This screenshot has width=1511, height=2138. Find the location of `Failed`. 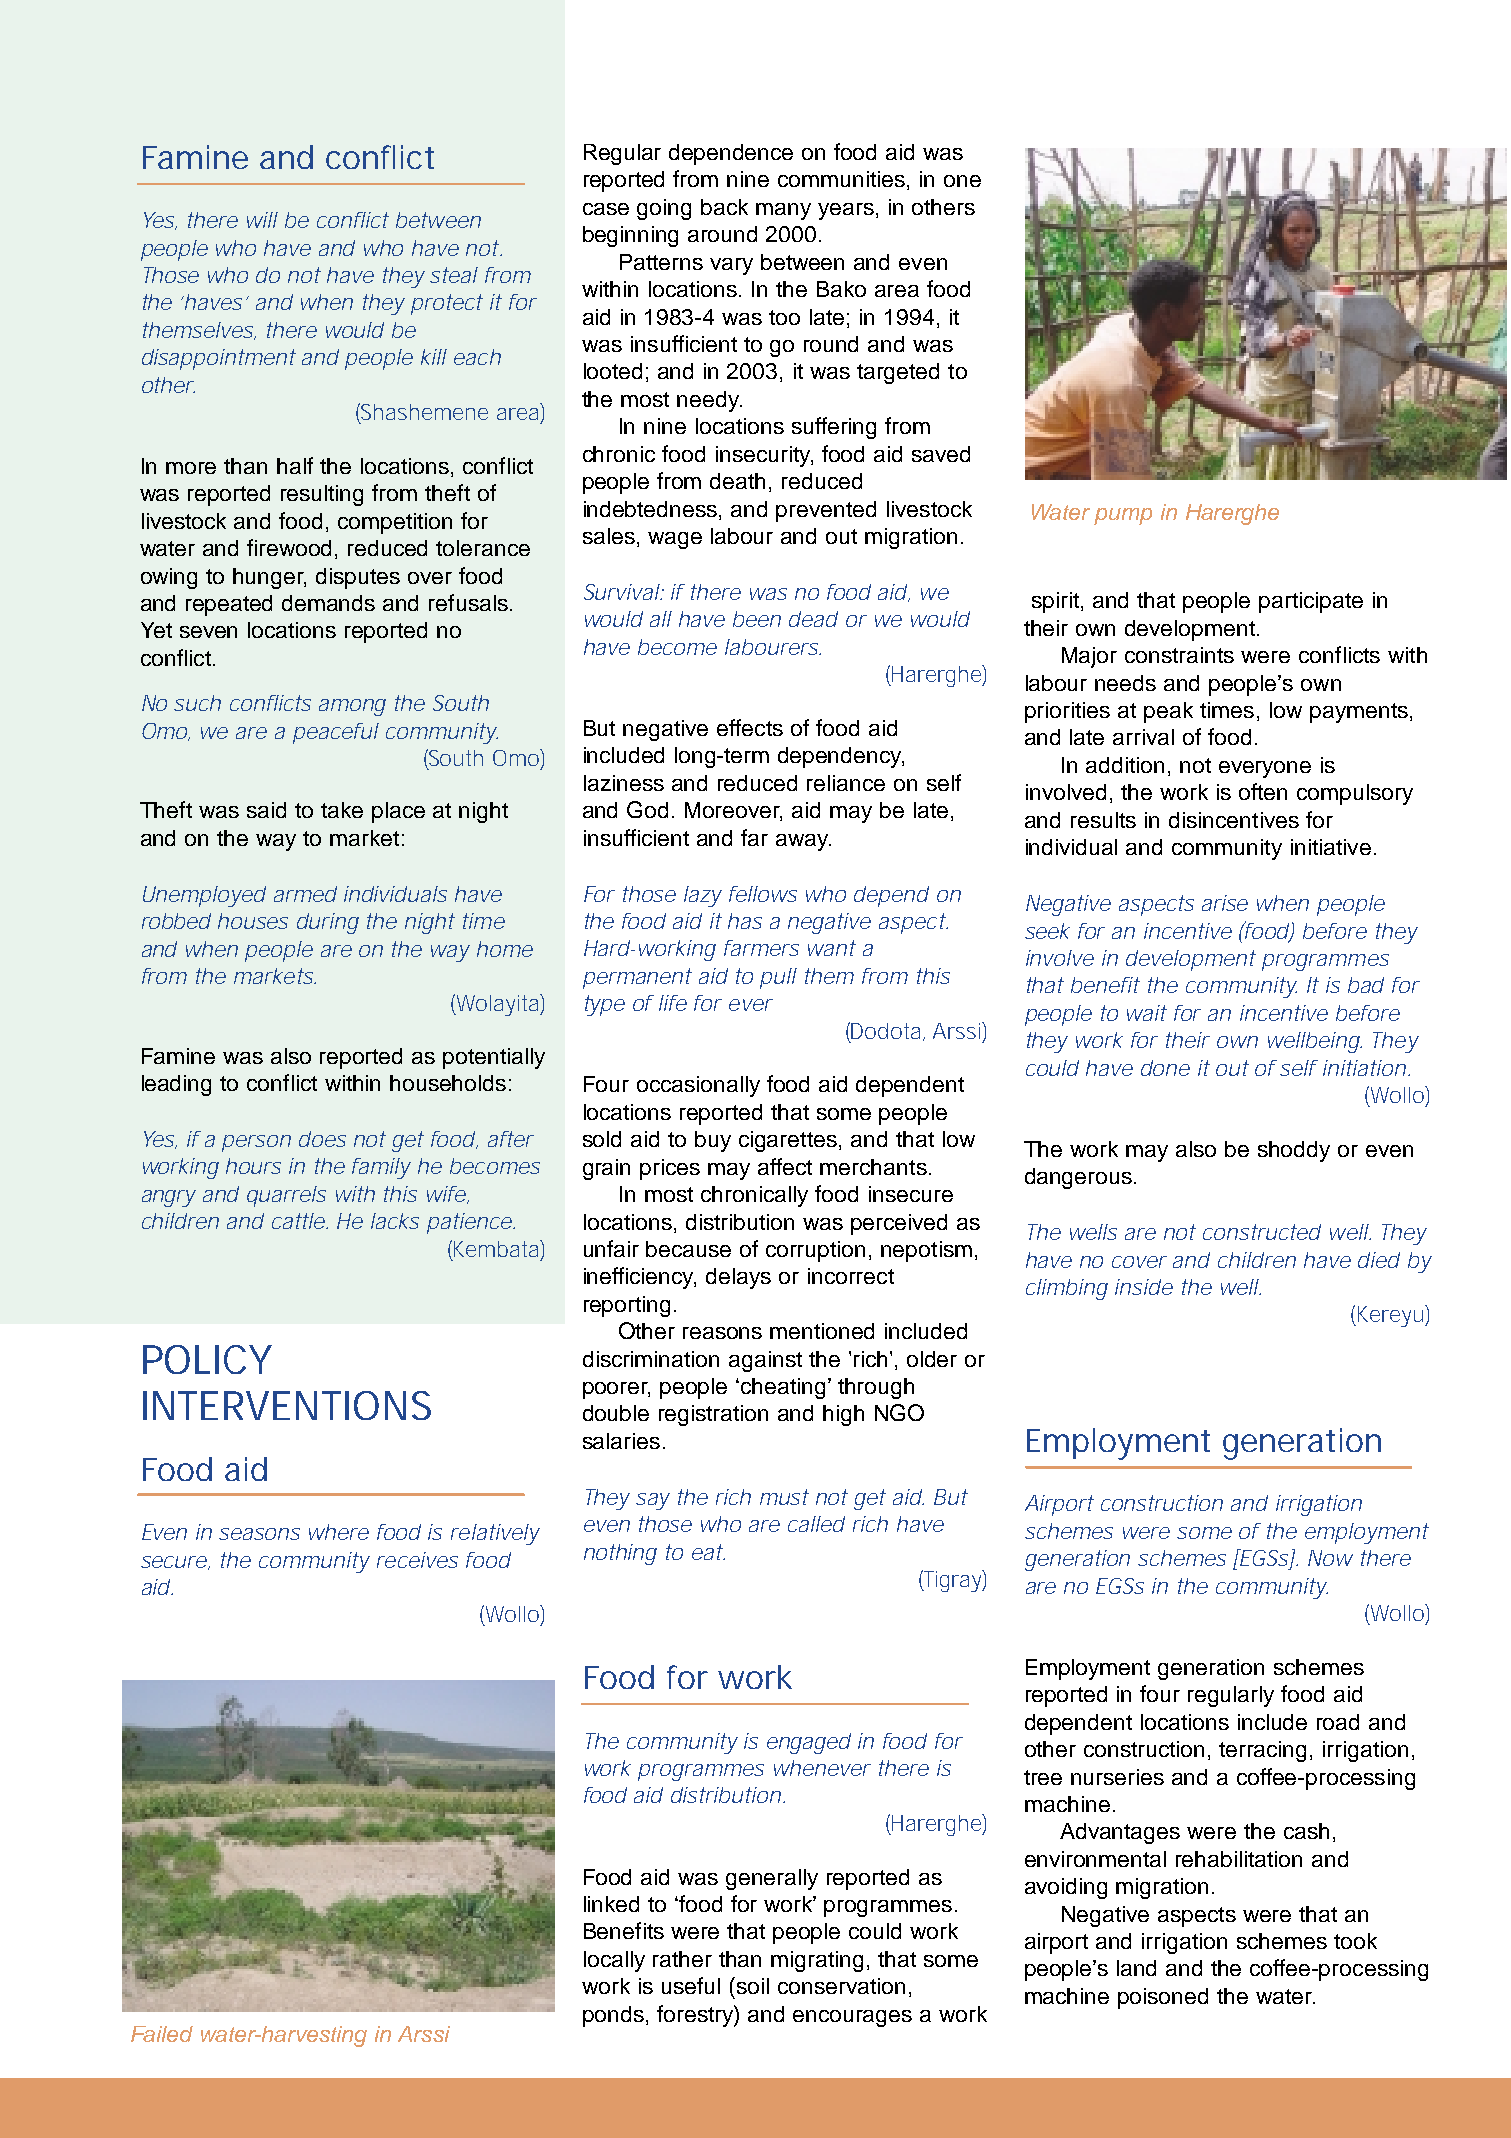

Failed is located at coordinates (162, 2034).
